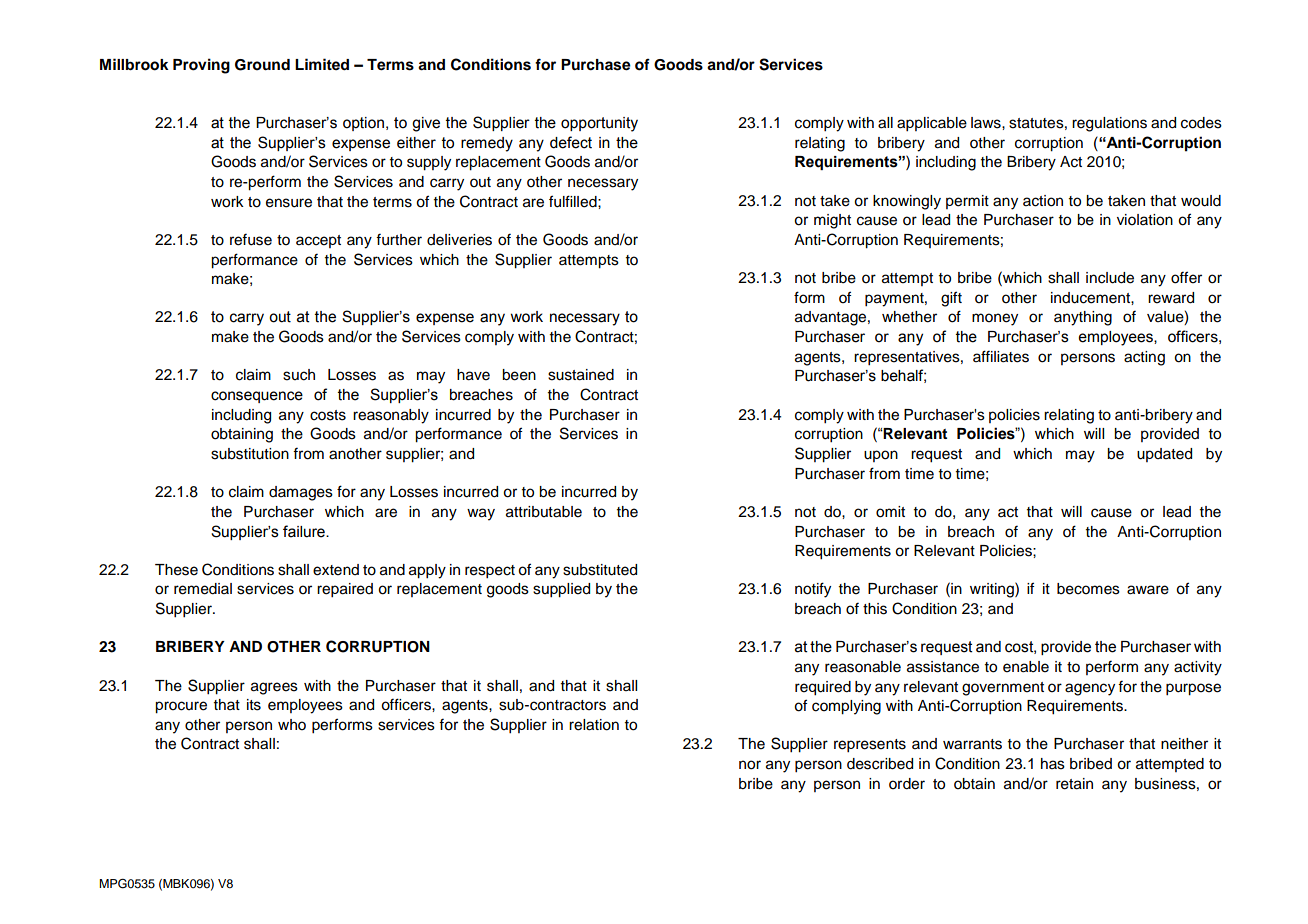  Describe the element at coordinates (292, 725) in the image. I see `who` at that location.
